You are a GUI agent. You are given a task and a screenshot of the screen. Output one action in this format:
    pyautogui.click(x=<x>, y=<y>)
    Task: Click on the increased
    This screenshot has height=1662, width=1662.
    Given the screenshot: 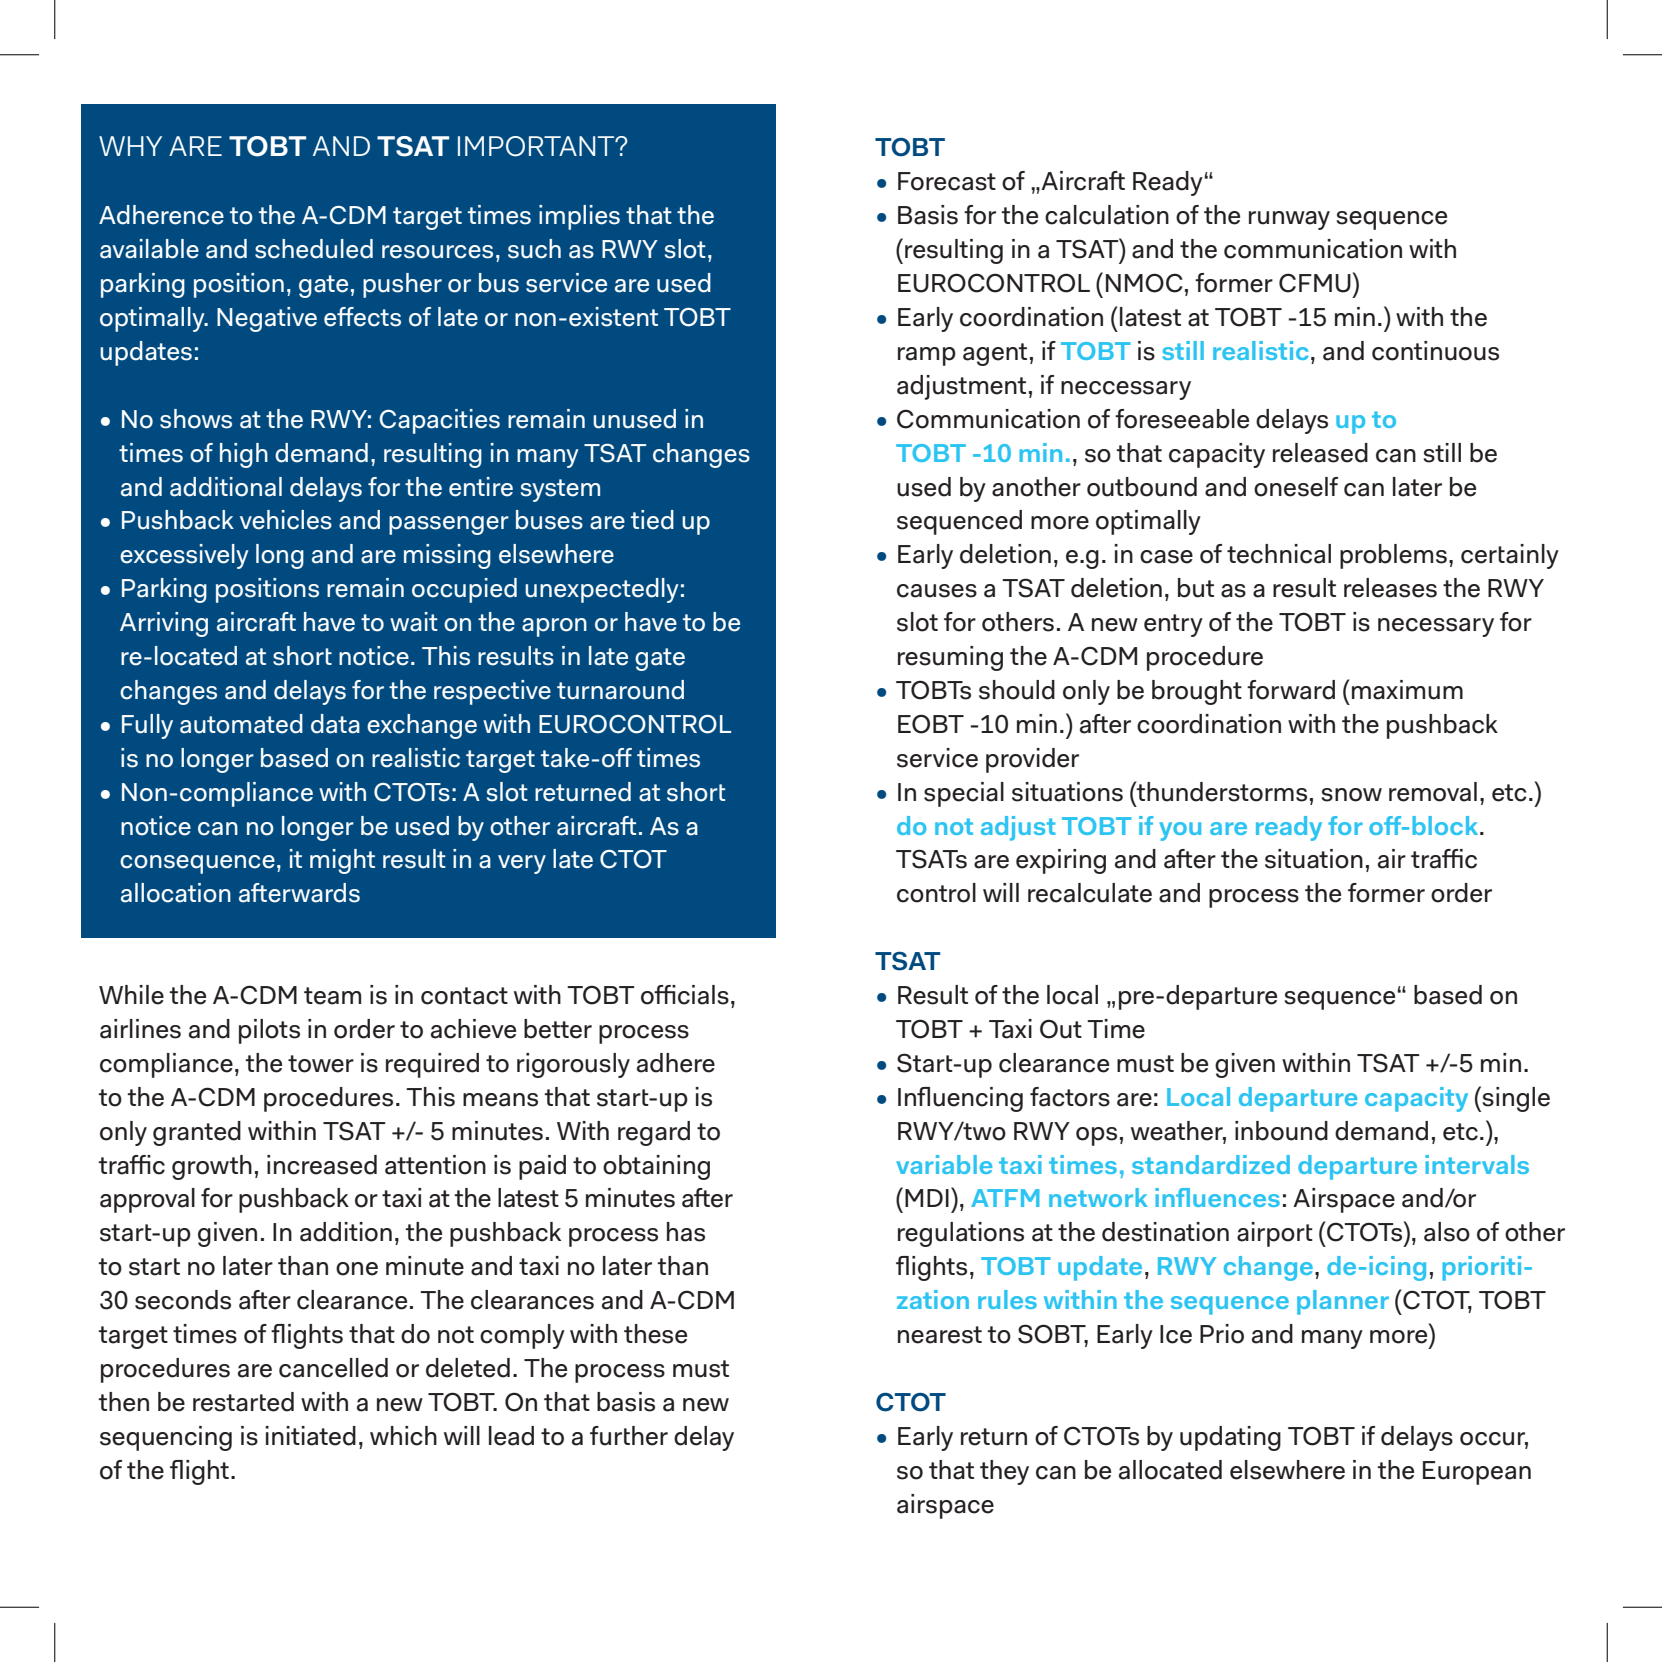 What is the action you would take?
    pyautogui.click(x=322, y=1165)
